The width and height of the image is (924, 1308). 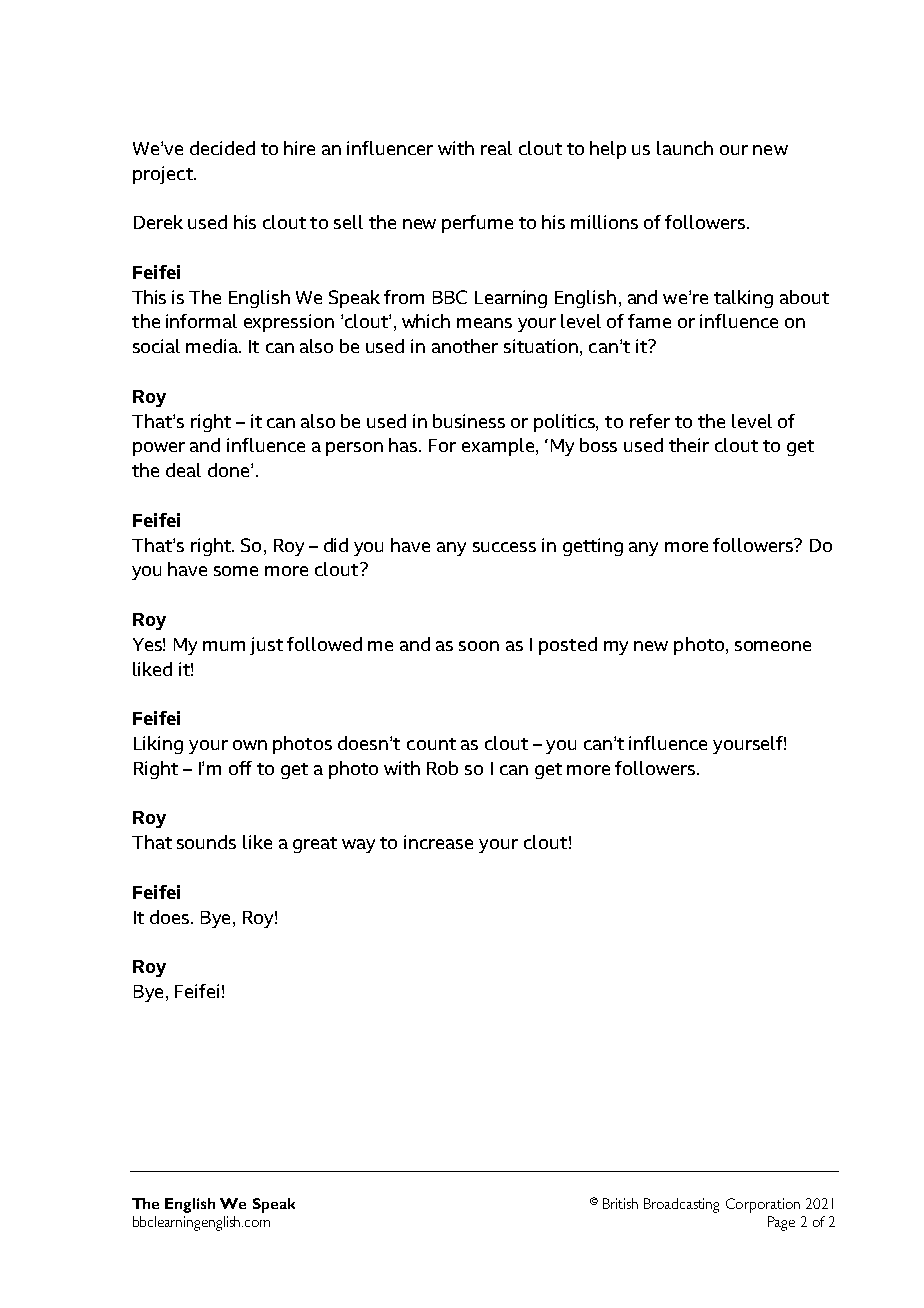 I want to click on their, so click(x=689, y=445).
